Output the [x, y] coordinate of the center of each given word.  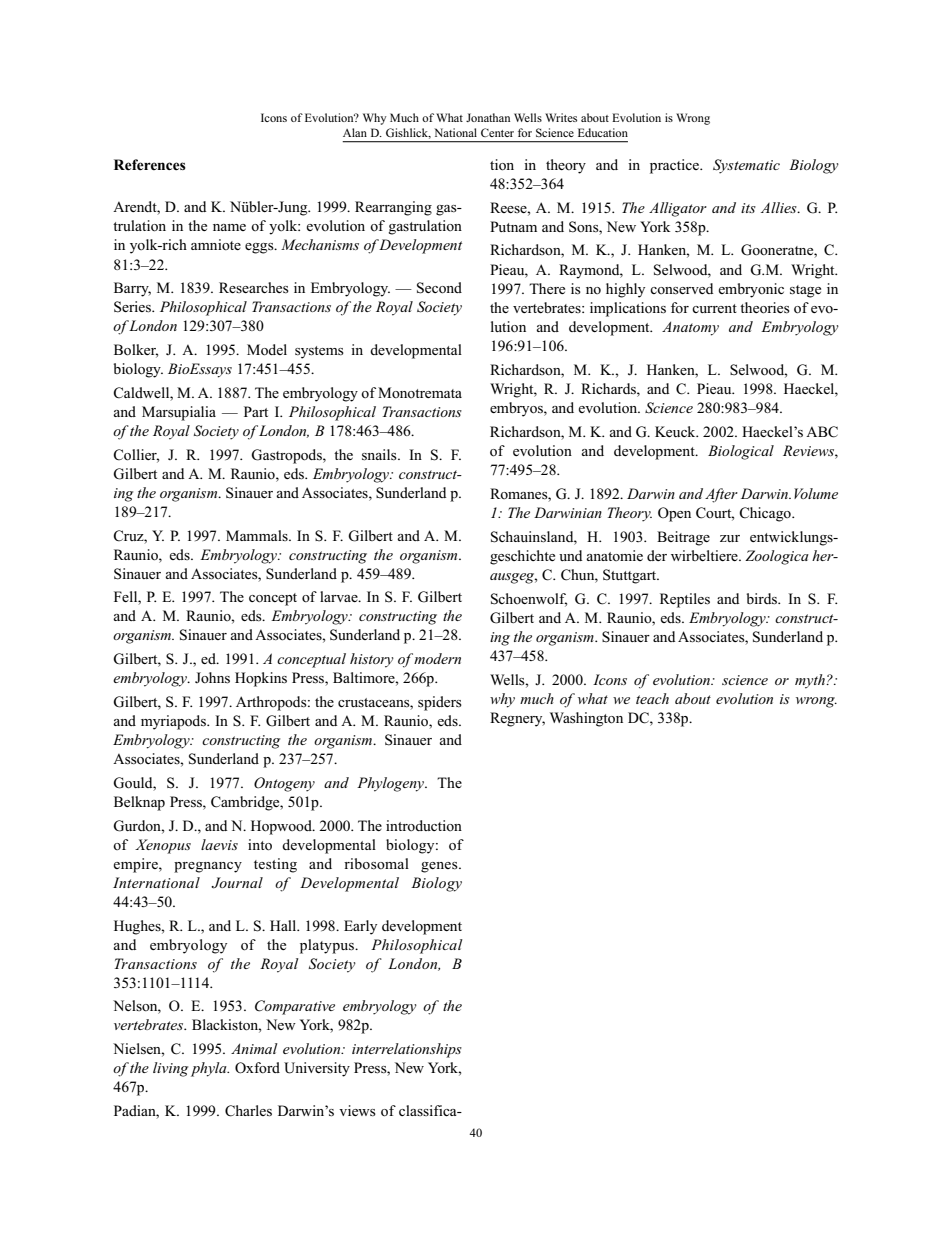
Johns [212, 678]
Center [497, 132]
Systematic [746, 166]
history [372, 660]
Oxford [257, 1068]
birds [762, 599]
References [150, 164]
